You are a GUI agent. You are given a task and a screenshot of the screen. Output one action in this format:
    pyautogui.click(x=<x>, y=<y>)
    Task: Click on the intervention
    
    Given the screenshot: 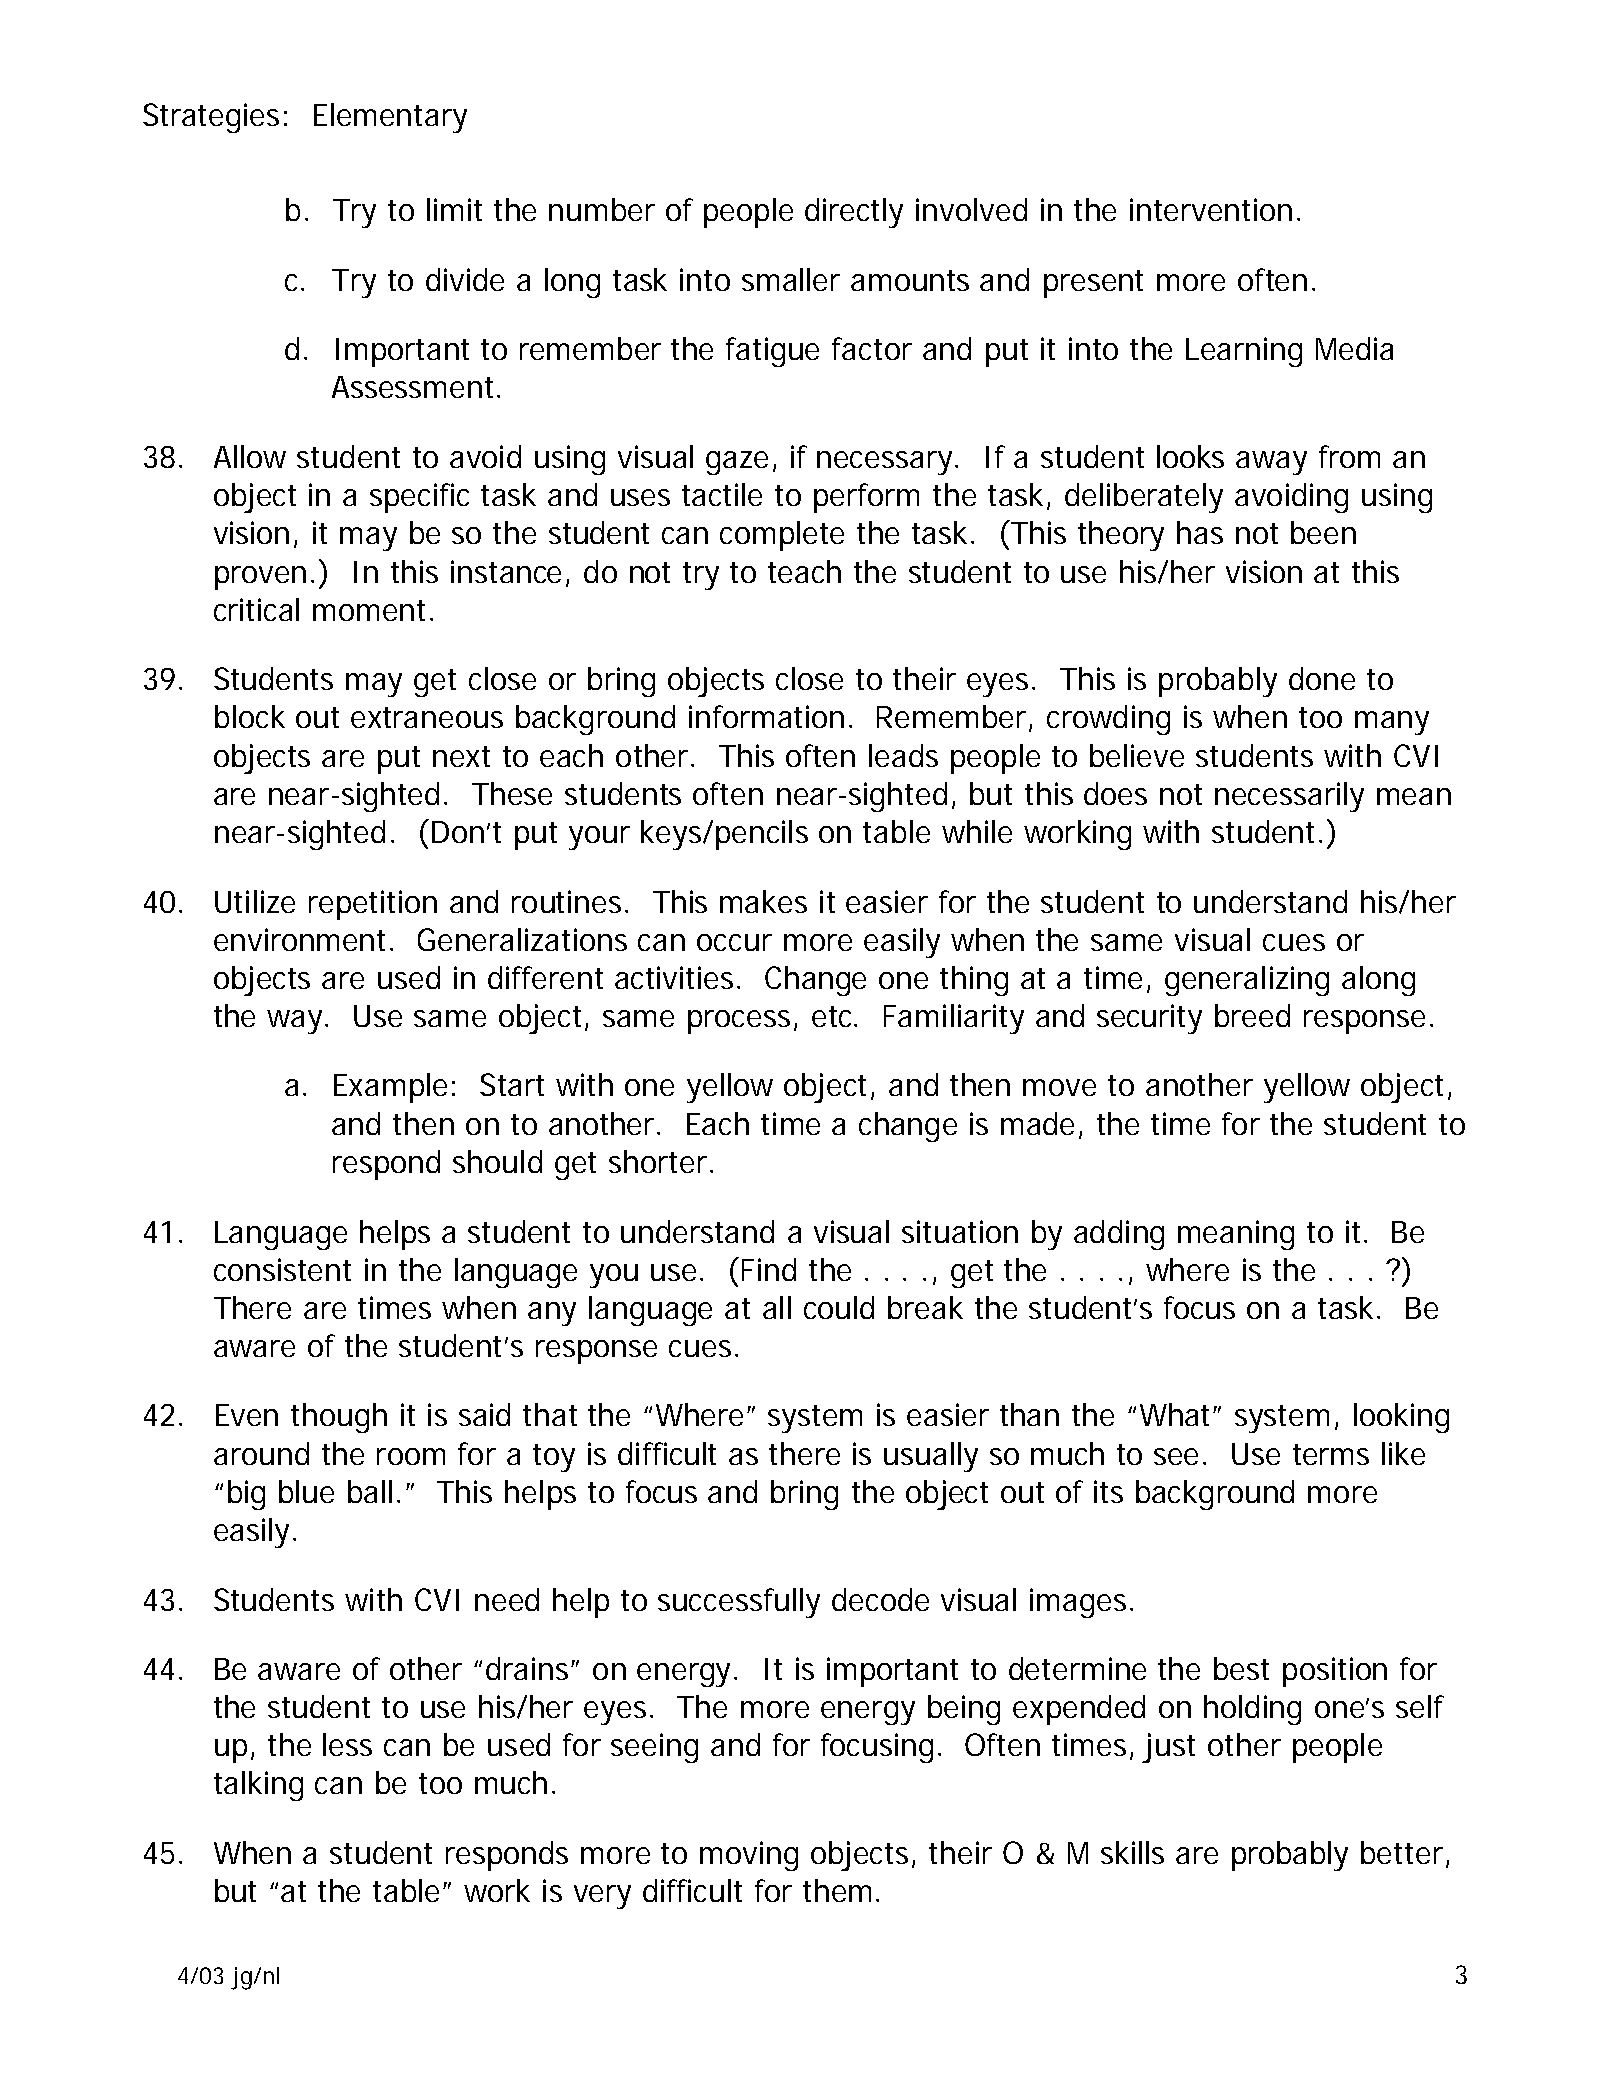 What is the action you would take?
    pyautogui.click(x=1211, y=209)
